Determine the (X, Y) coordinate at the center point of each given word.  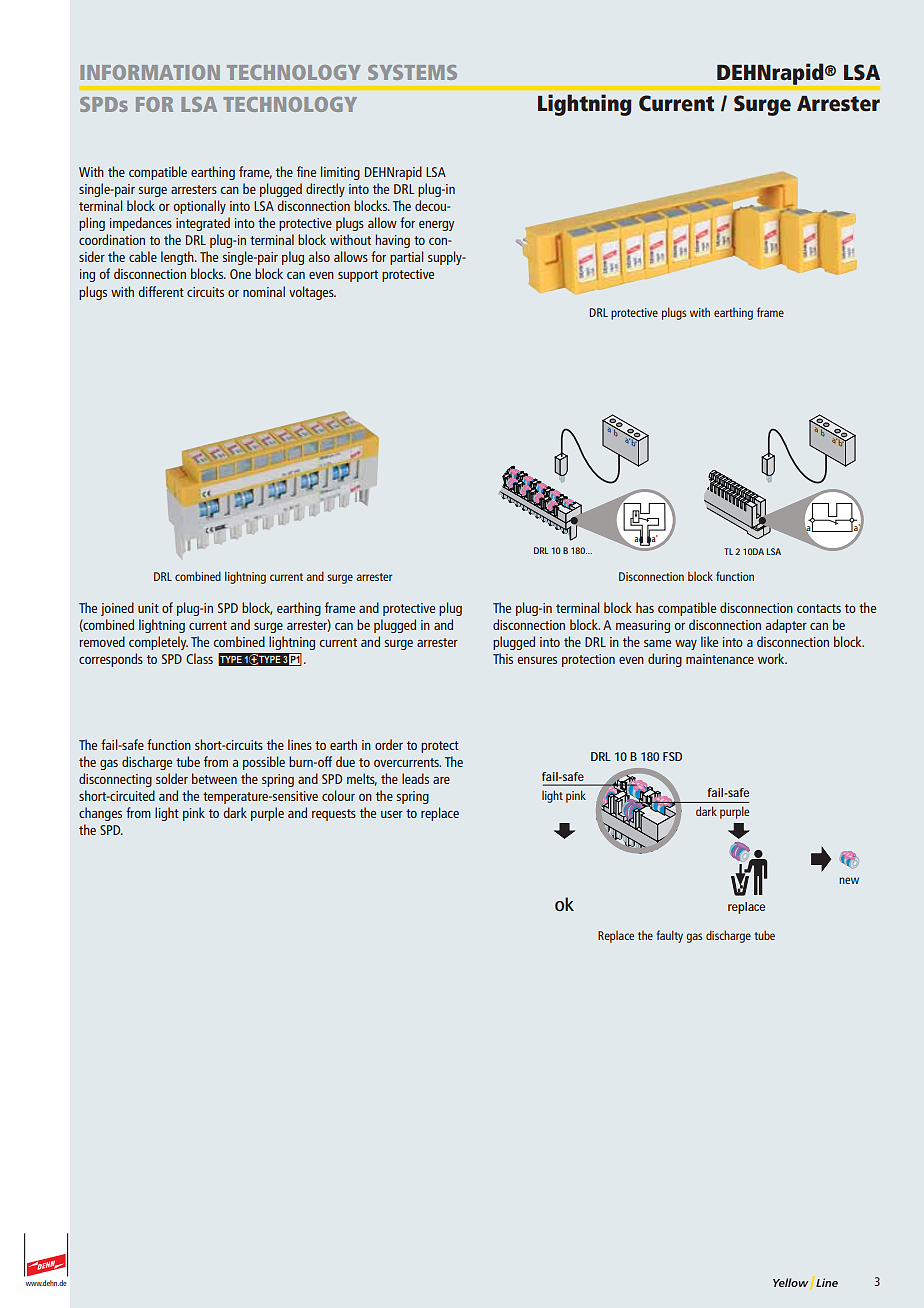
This (503, 658)
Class (199, 658)
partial (406, 258)
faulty (669, 936)
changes (100, 814)
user (392, 814)
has (645, 607)
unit (148, 608)
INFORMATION (150, 72)
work (772, 658)
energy (436, 226)
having (392, 241)
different (161, 291)
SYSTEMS (412, 72)
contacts (819, 608)
